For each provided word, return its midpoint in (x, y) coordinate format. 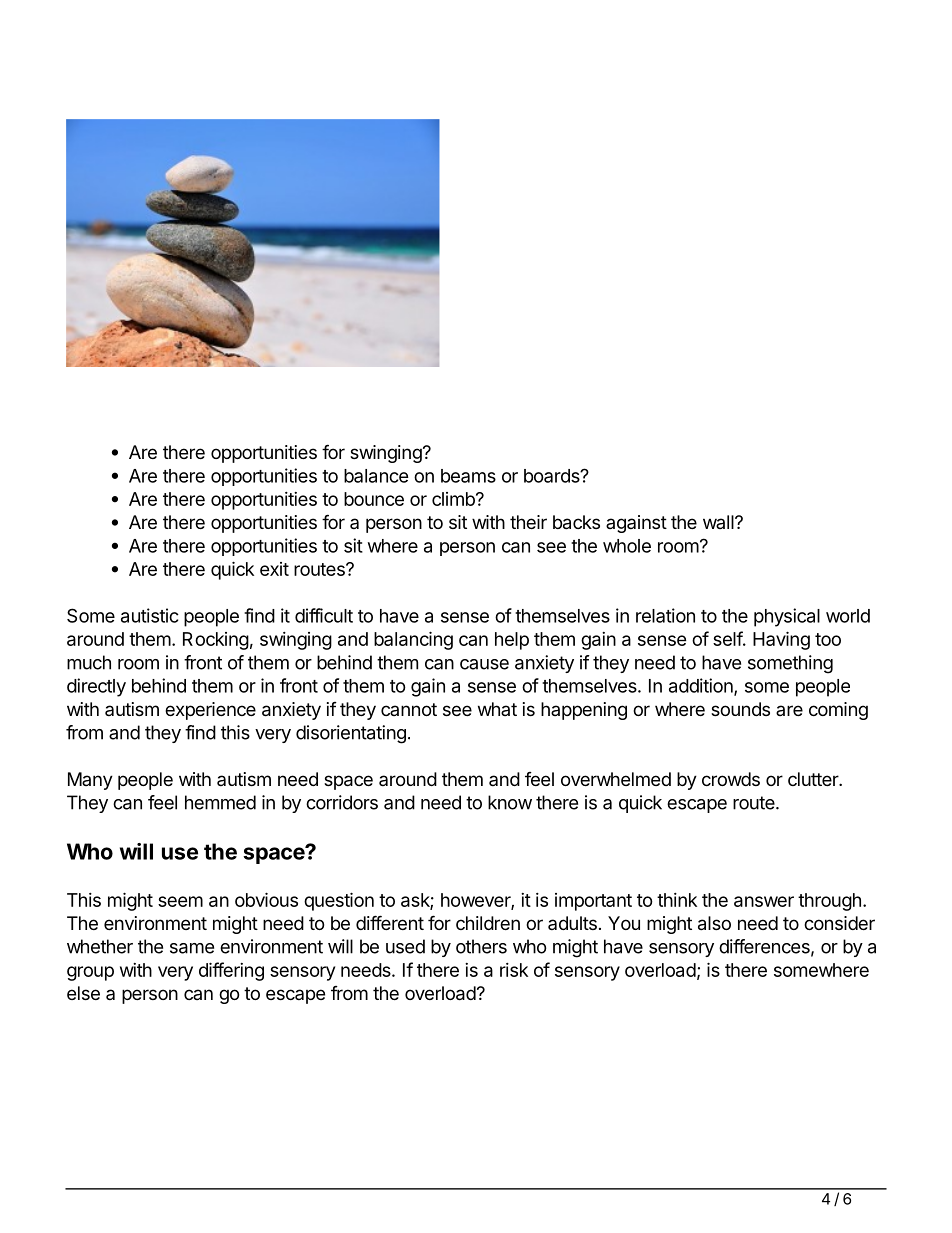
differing (231, 971)
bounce (374, 499)
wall (719, 522)
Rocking (216, 641)
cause (484, 664)
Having (781, 640)
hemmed (220, 802)
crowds (731, 779)
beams (468, 476)
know (510, 802)
